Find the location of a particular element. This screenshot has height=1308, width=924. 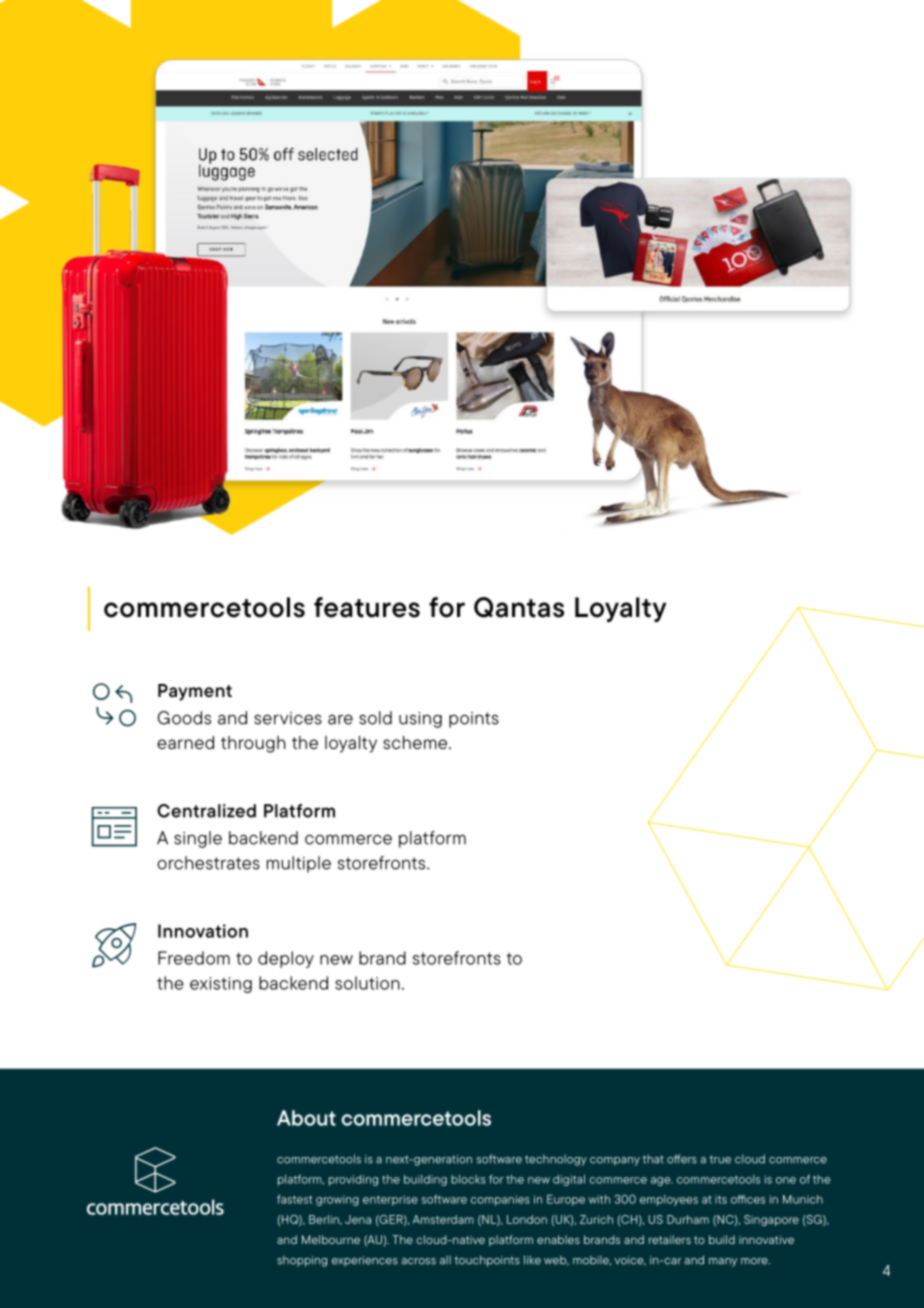

true is located at coordinates (720, 1159).
